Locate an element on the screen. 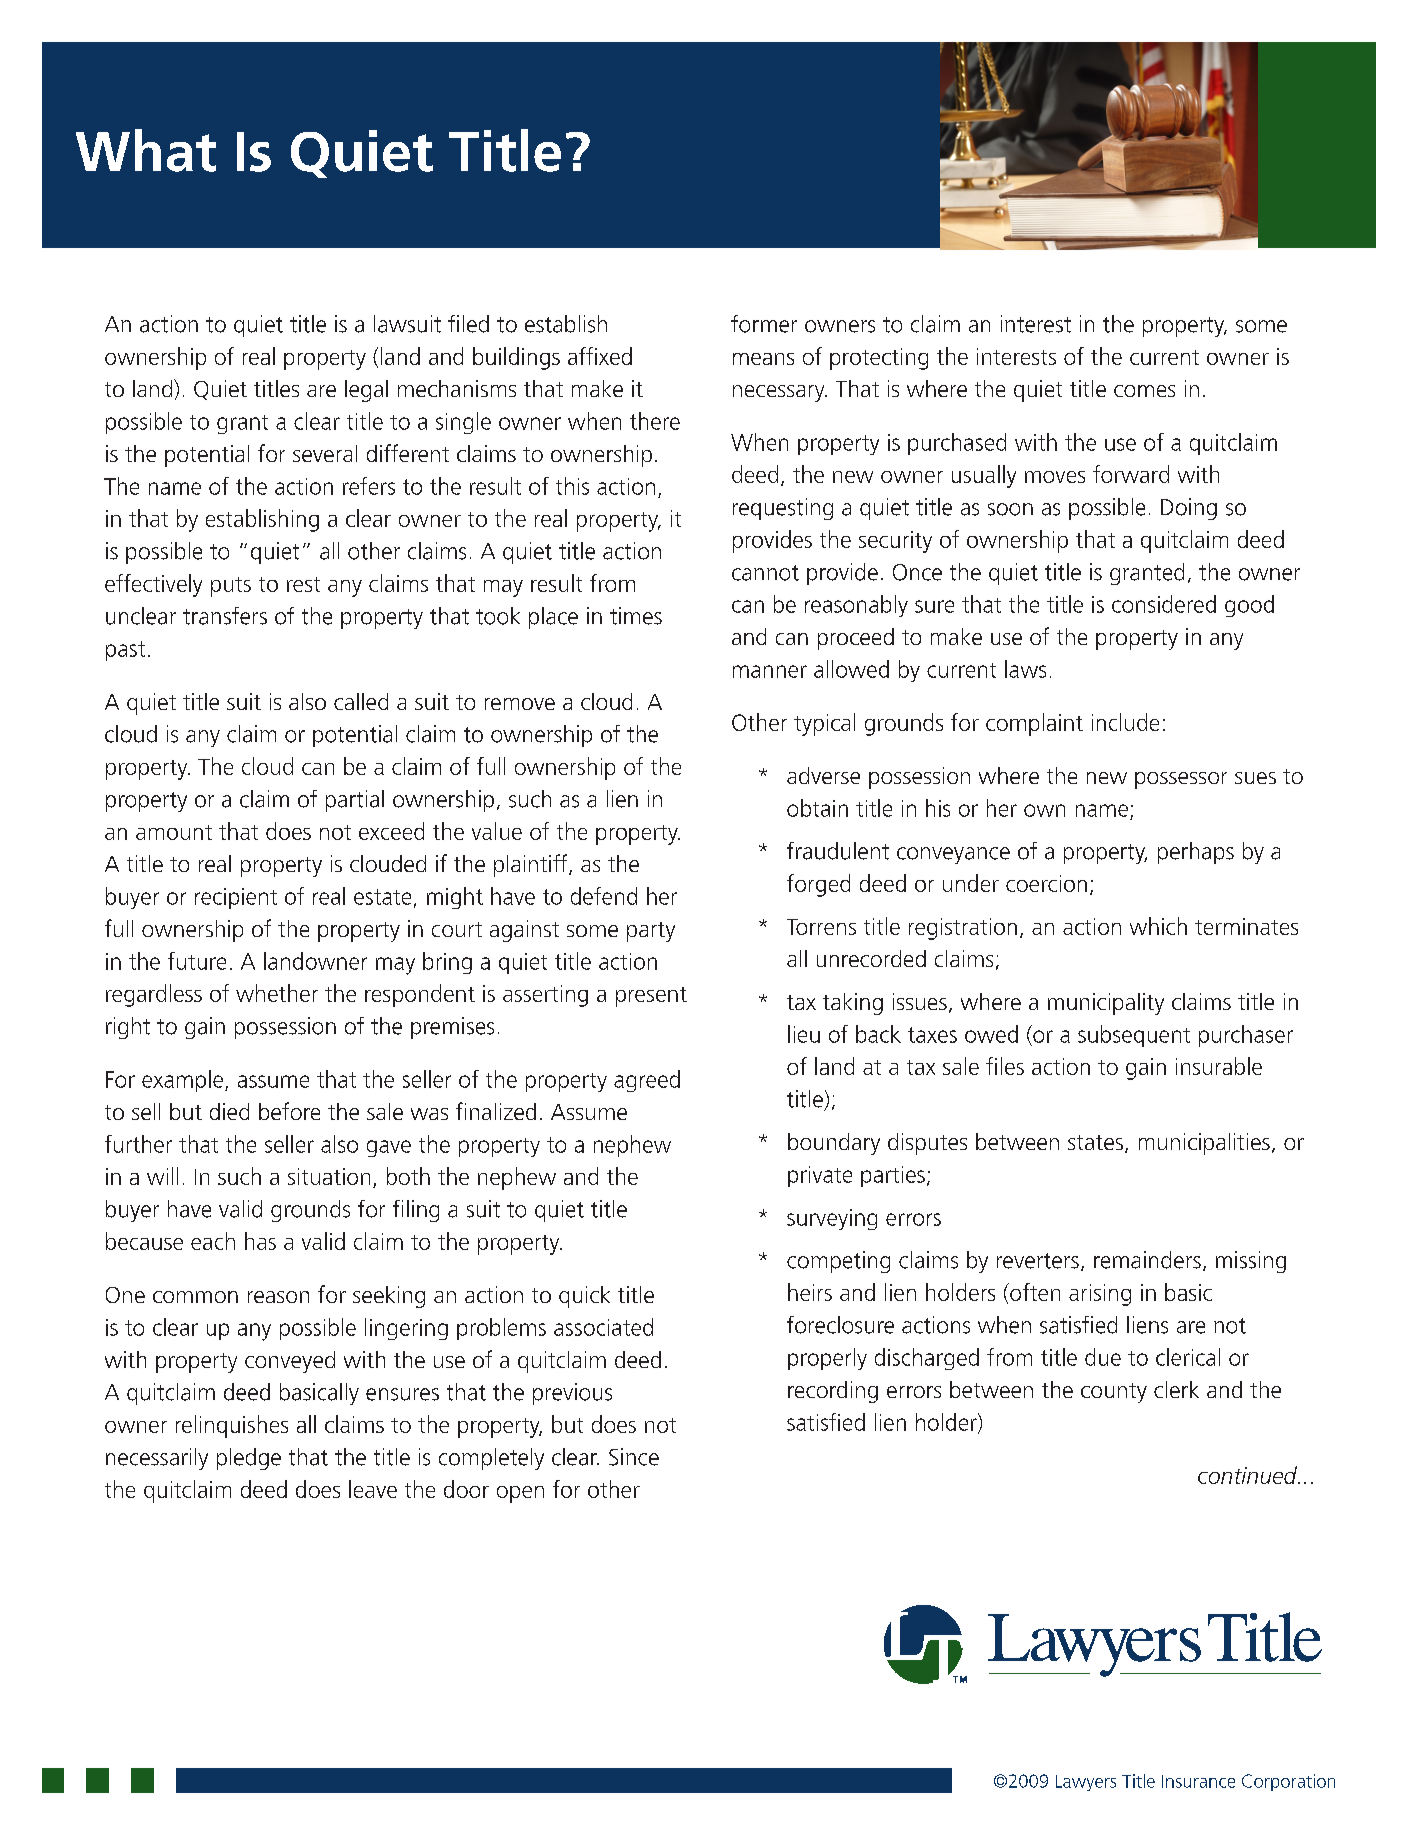  What is located at coordinates (146, 150).
